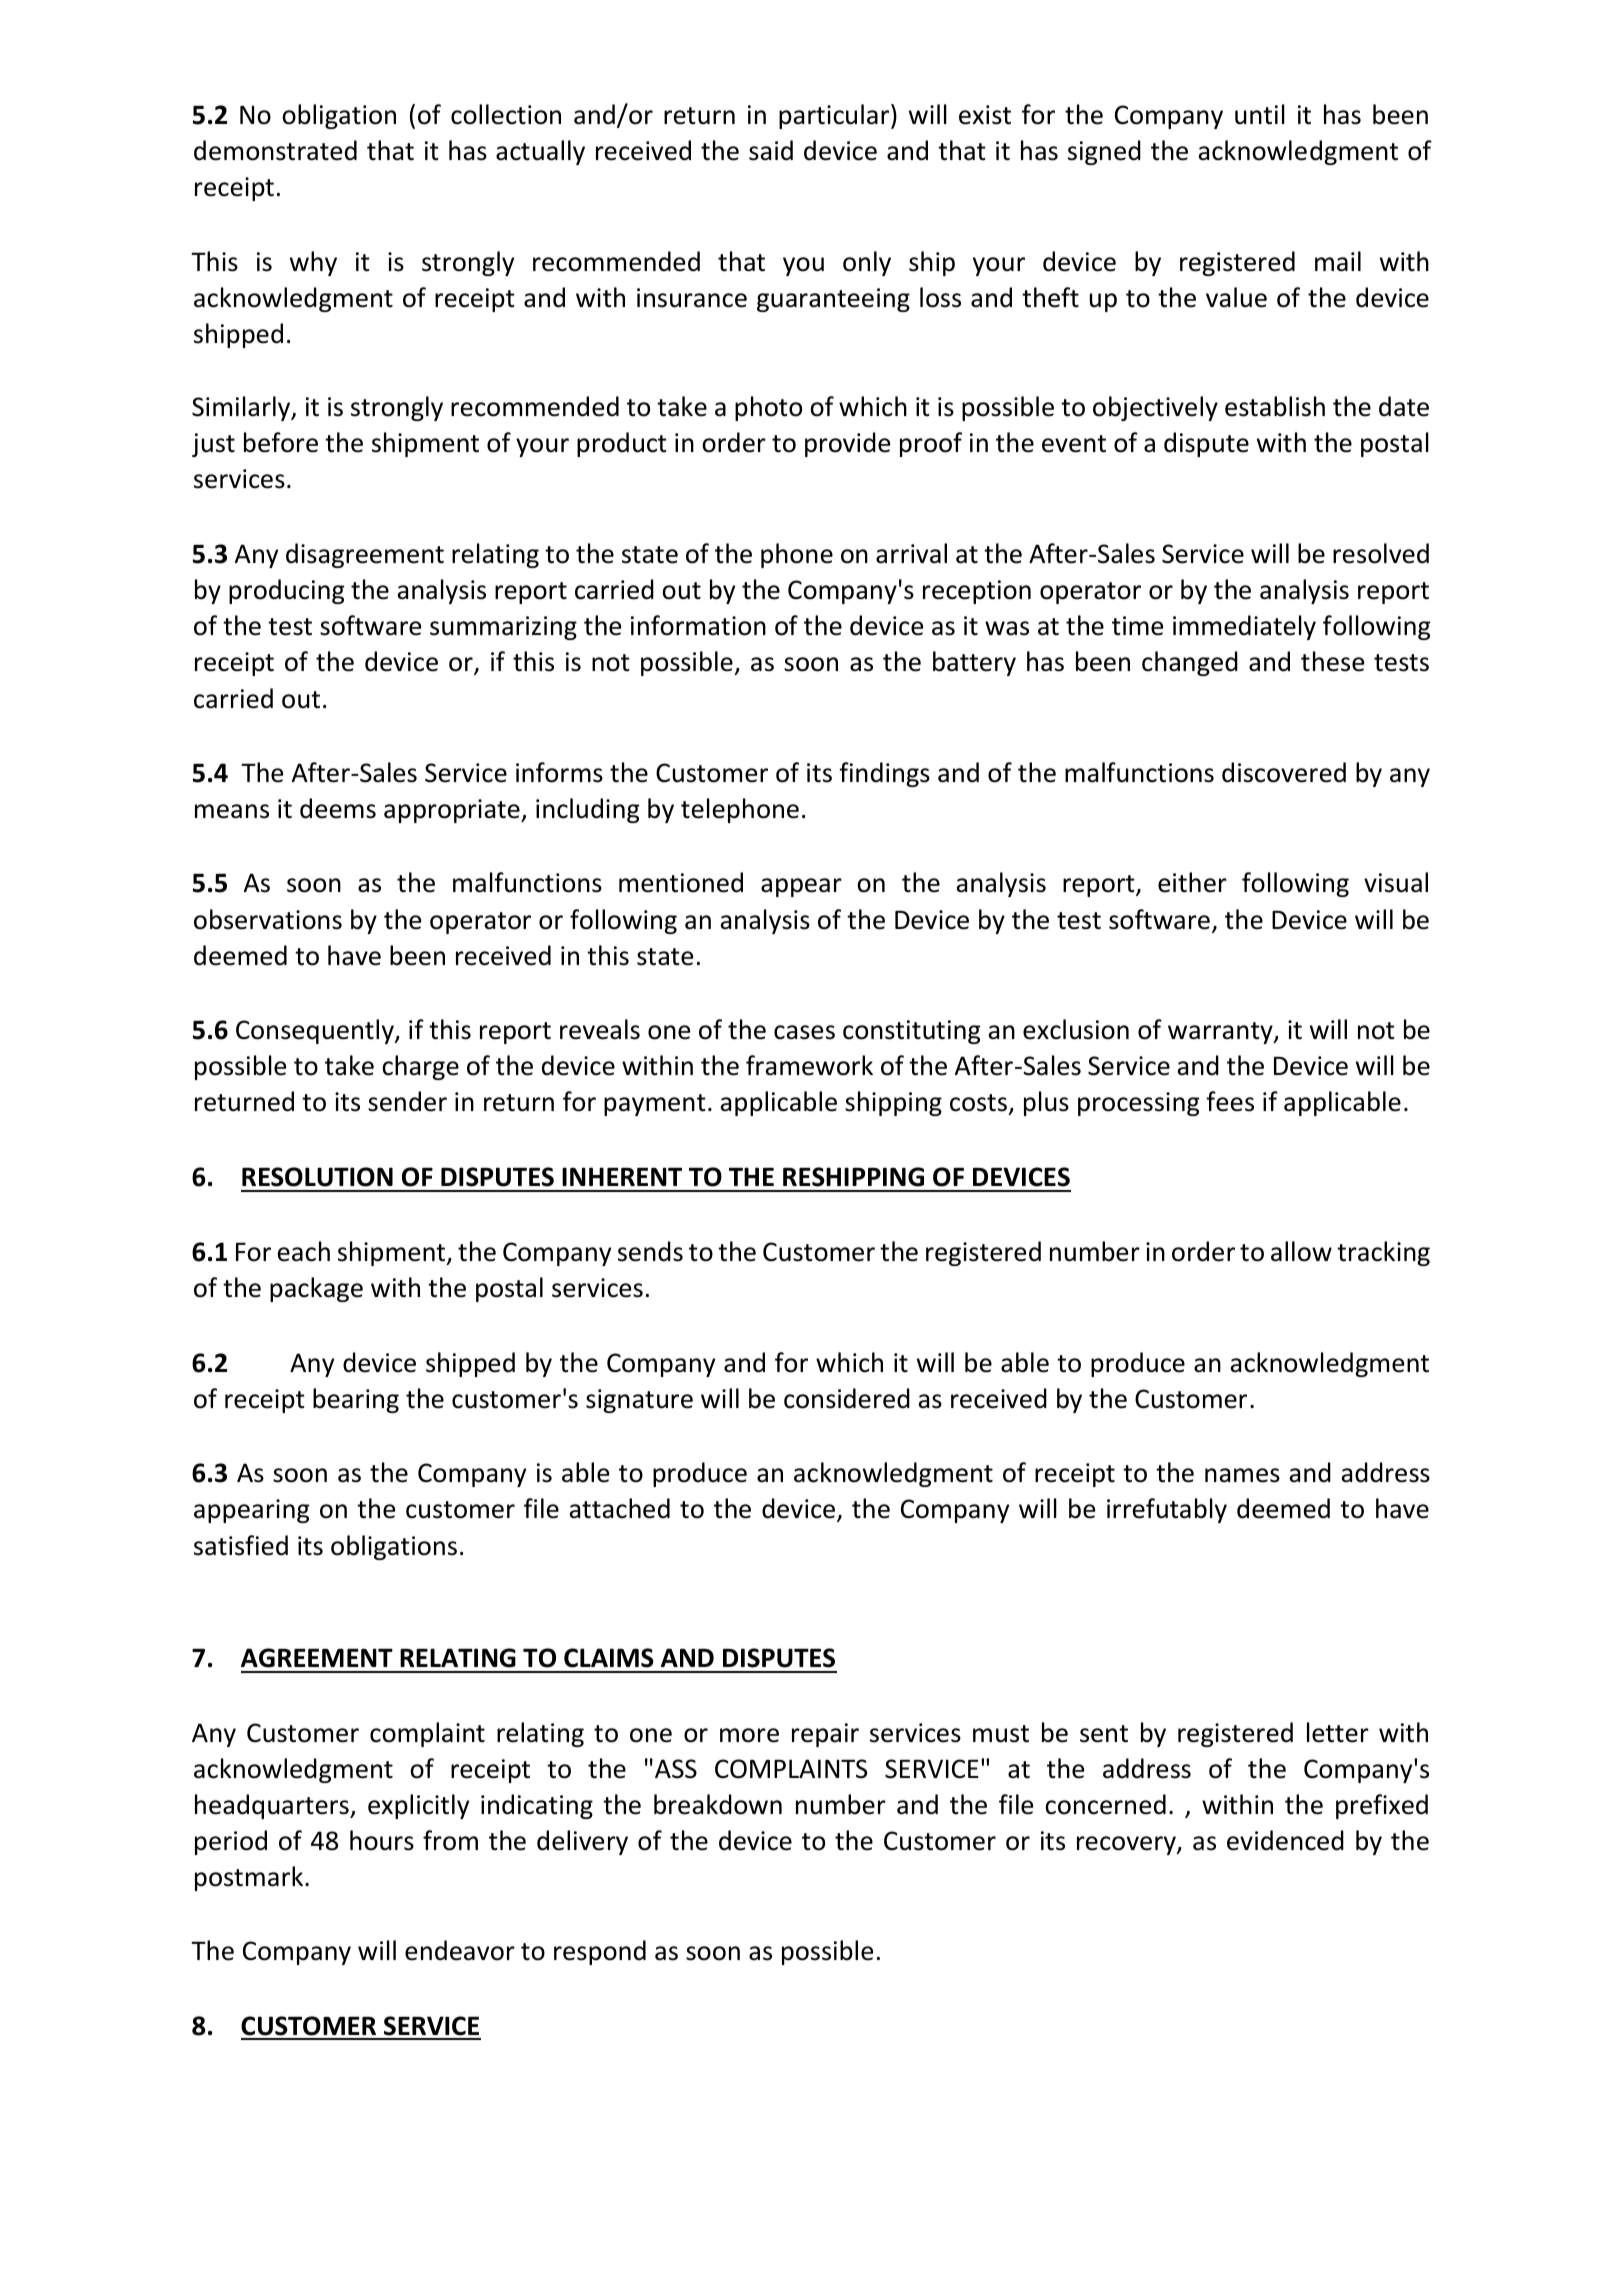 The height and width of the document is (2294, 1622). Describe the element at coordinates (1260, 114) in the document. I see `until` at that location.
